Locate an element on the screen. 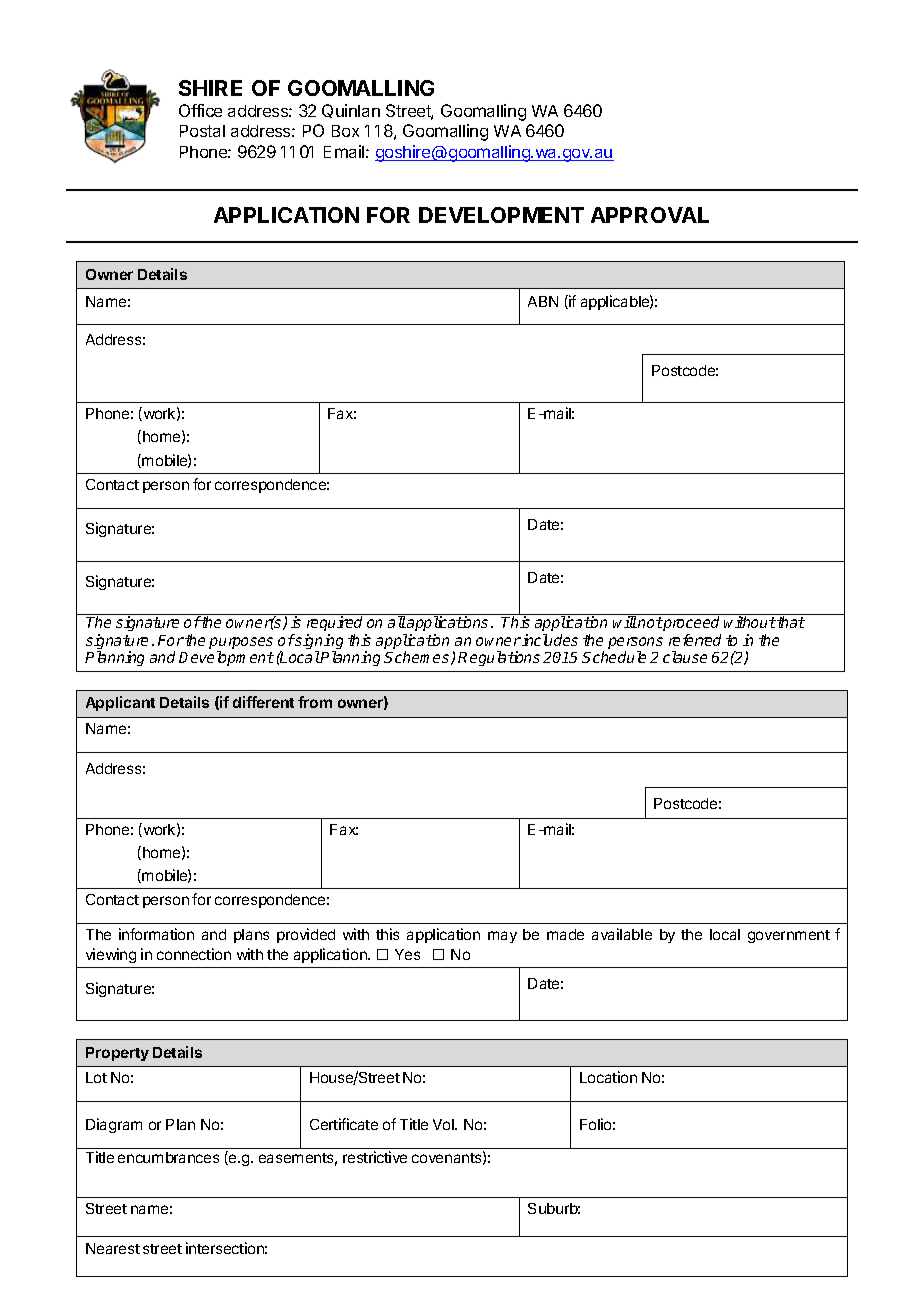 Image resolution: width=924 pixels, height=1309 pixels. government is located at coordinates (789, 936).
